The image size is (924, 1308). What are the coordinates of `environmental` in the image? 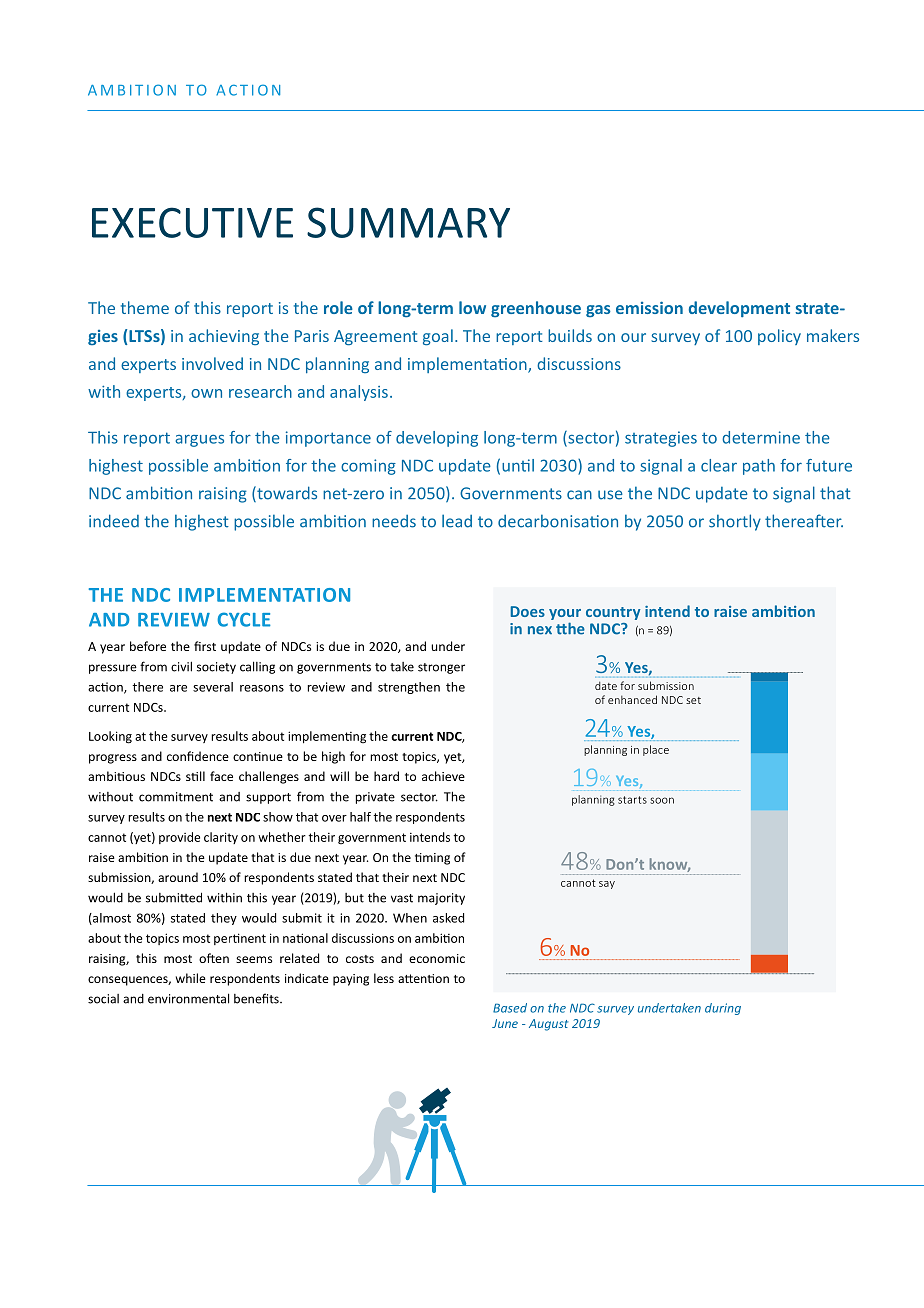 It's located at (188, 998).
